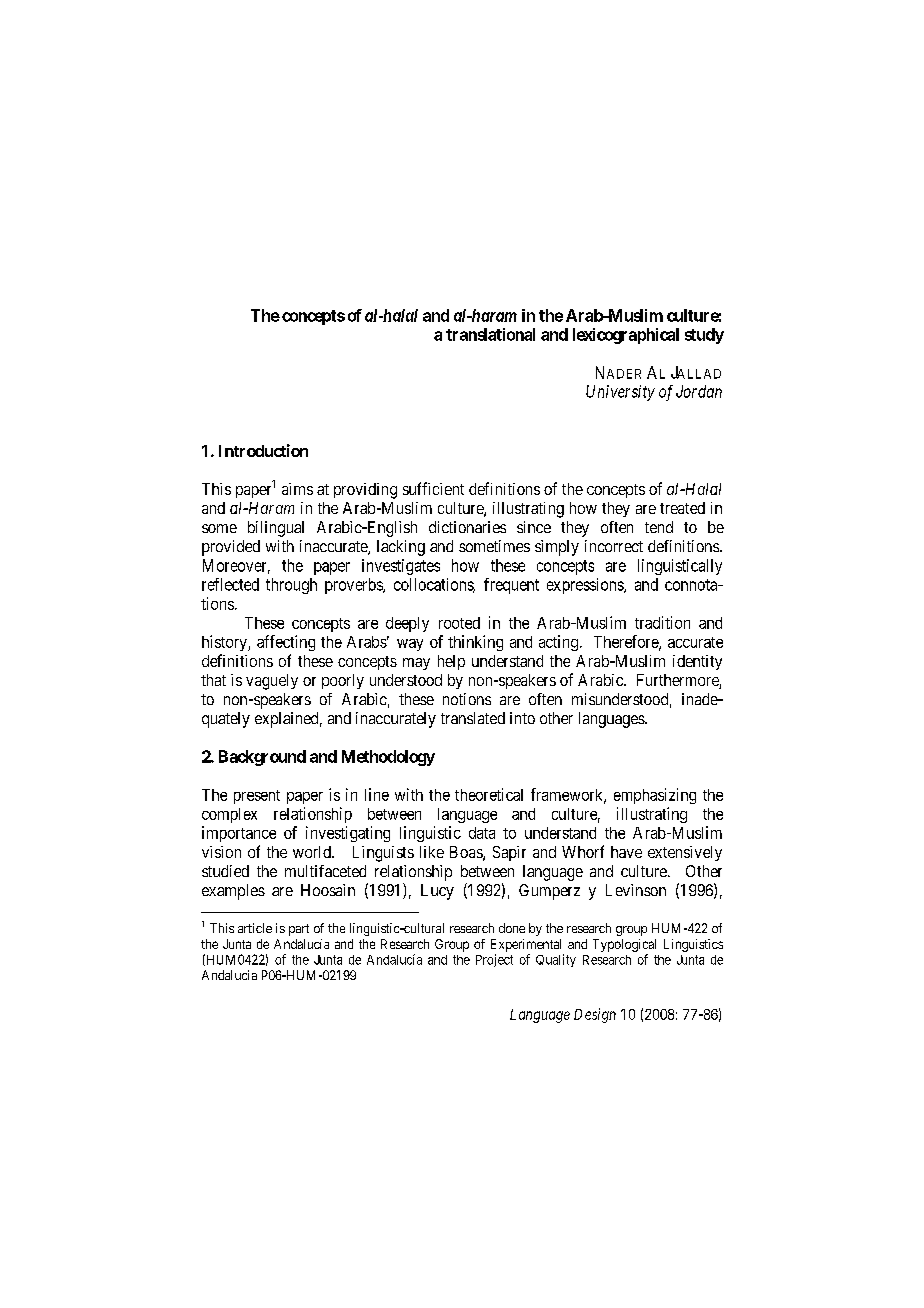 Image resolution: width=924 pixels, height=1308 pixels. I want to click on part, so click(299, 930).
